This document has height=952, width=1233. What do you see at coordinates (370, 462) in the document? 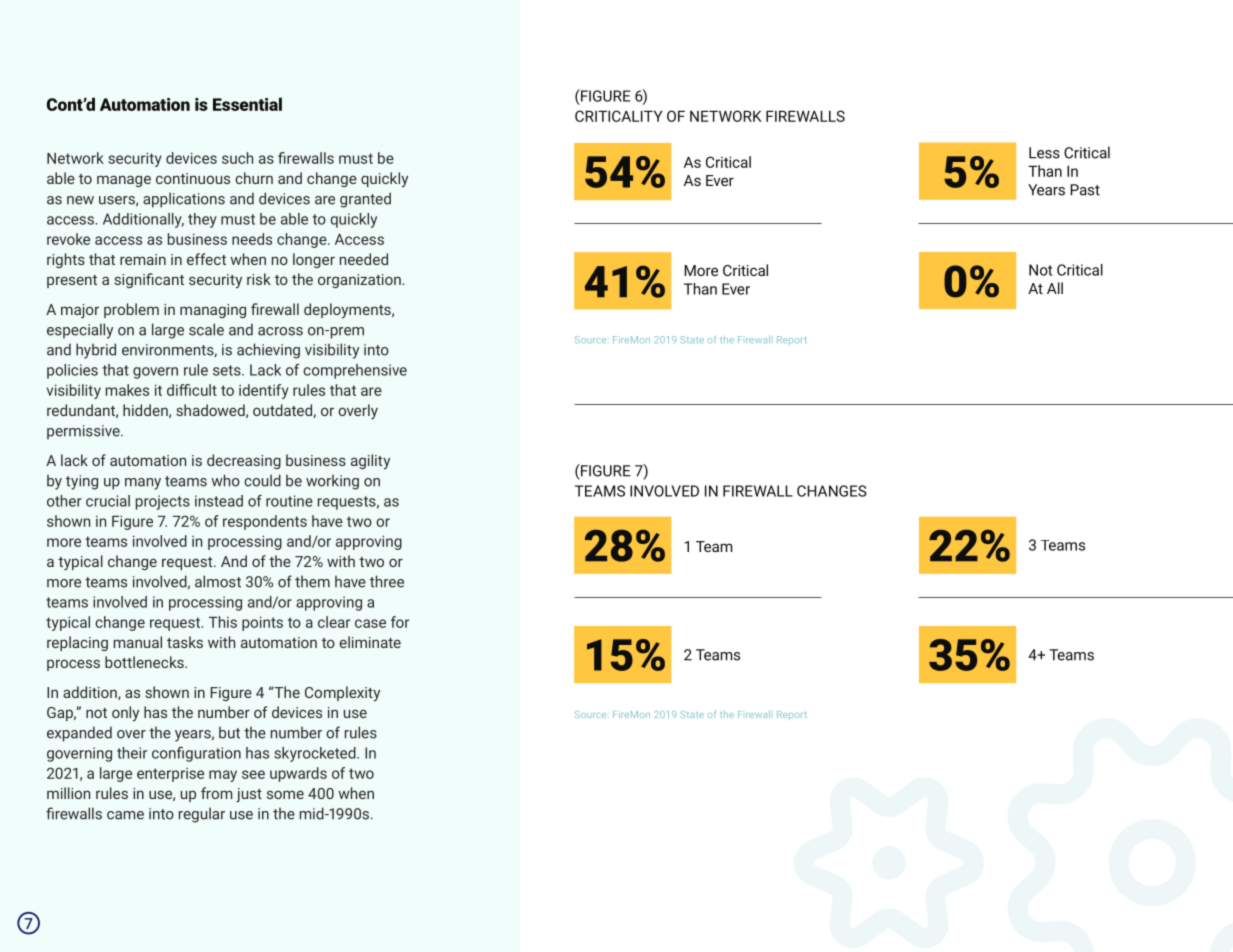
I see `agility` at bounding box center [370, 462].
